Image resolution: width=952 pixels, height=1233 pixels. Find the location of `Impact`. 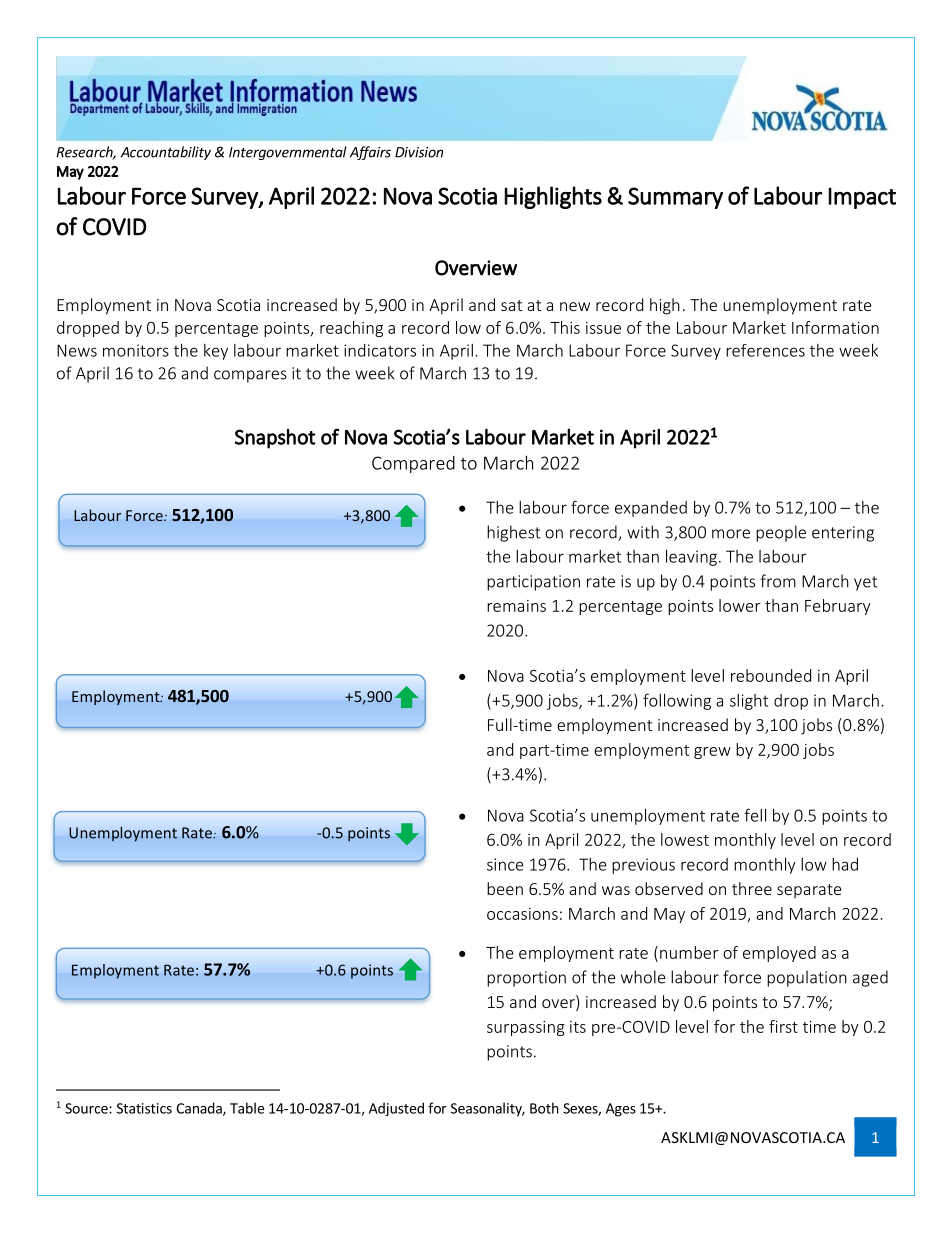

Impact is located at coordinates (862, 198).
